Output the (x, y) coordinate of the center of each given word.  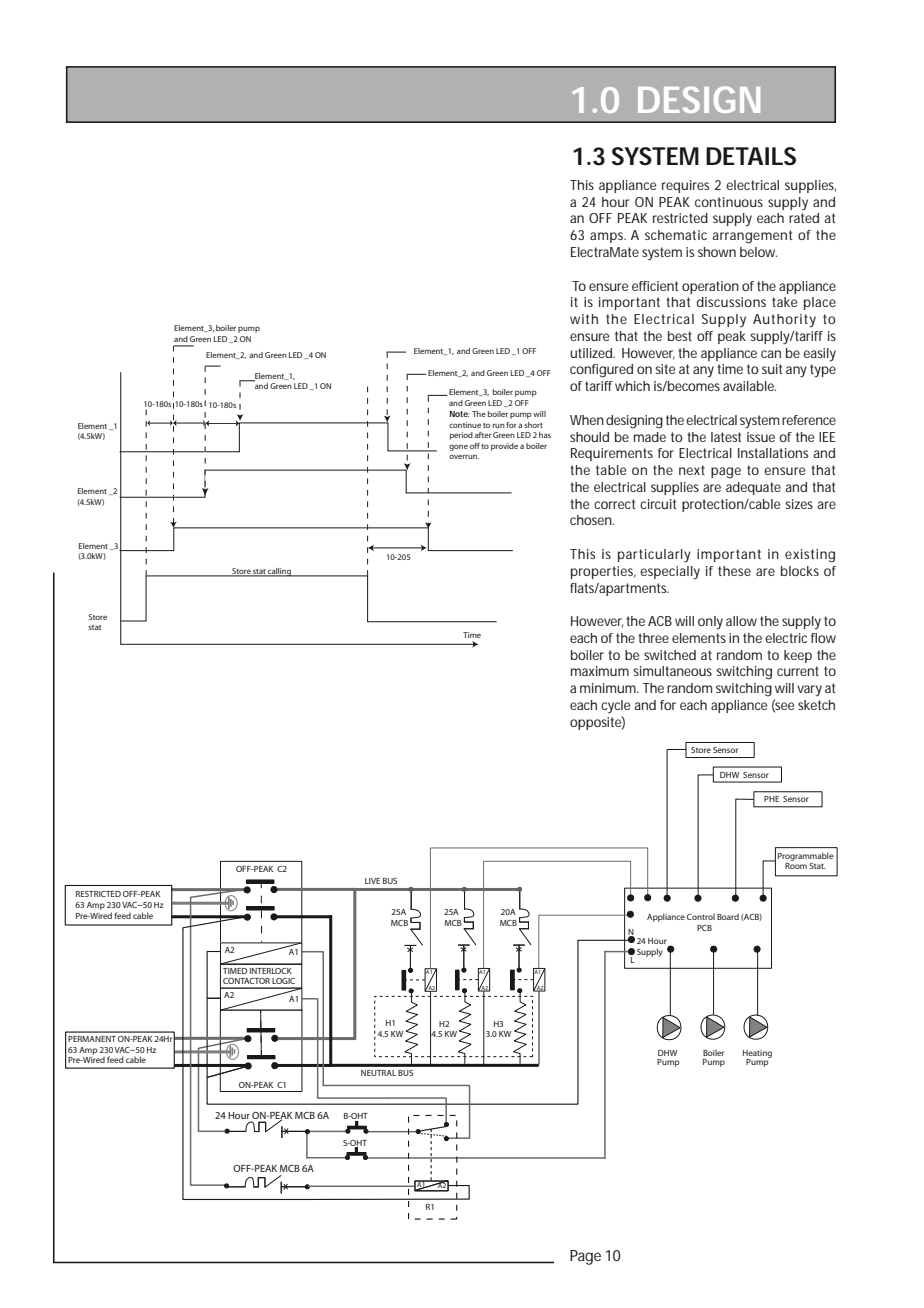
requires (685, 186)
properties (603, 572)
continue (465, 425)
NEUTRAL (378, 1073)
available (749, 386)
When (587, 420)
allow (741, 621)
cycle (615, 706)
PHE (771, 799)
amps (608, 237)
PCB (704, 928)
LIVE (372, 881)
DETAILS (751, 156)
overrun (464, 456)
